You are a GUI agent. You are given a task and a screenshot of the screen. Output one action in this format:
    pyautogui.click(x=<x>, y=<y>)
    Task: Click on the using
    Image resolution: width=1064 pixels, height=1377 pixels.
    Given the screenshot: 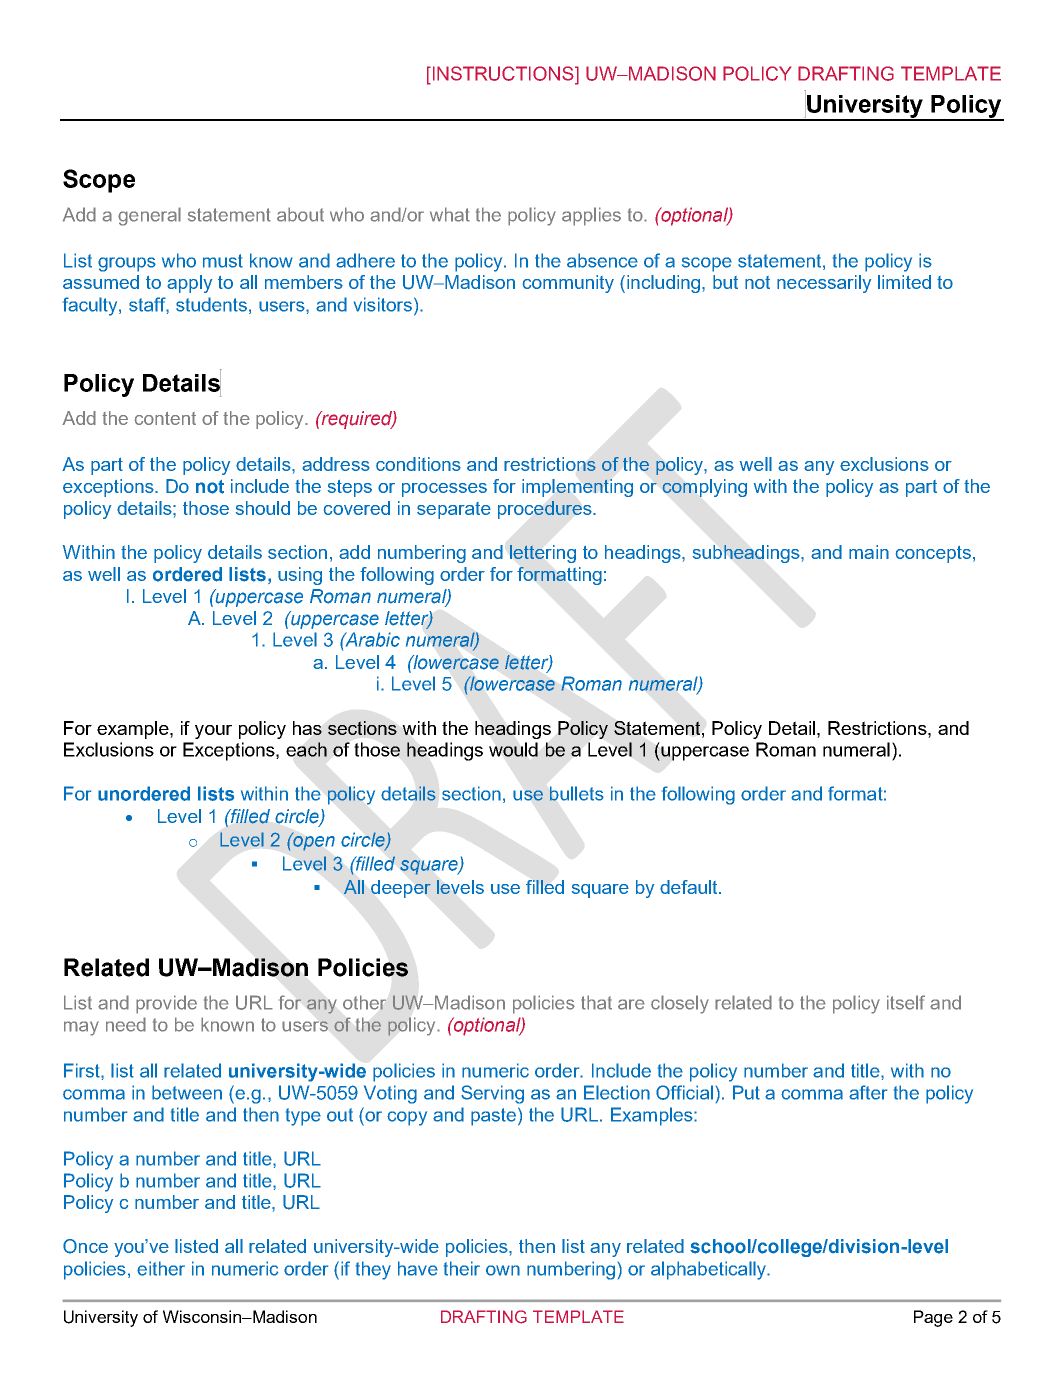 What is the action you would take?
    pyautogui.click(x=300, y=576)
